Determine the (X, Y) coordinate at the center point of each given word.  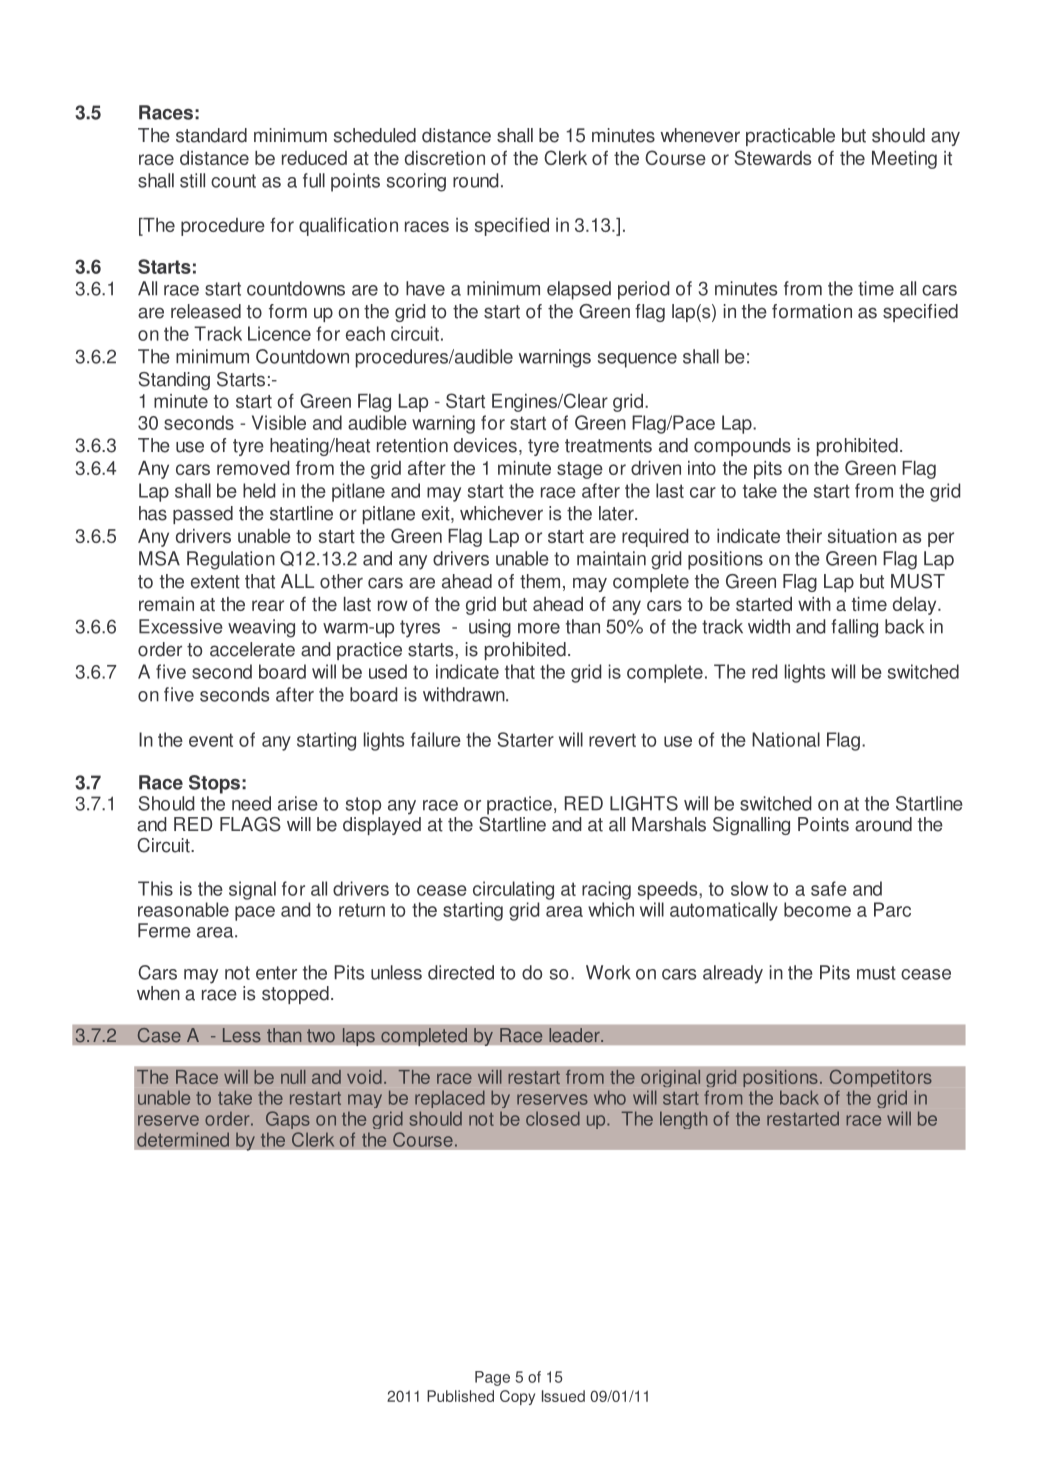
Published (460, 1396)
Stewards (773, 157)
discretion (445, 158)
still (192, 180)
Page (492, 1378)
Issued (563, 1396)
